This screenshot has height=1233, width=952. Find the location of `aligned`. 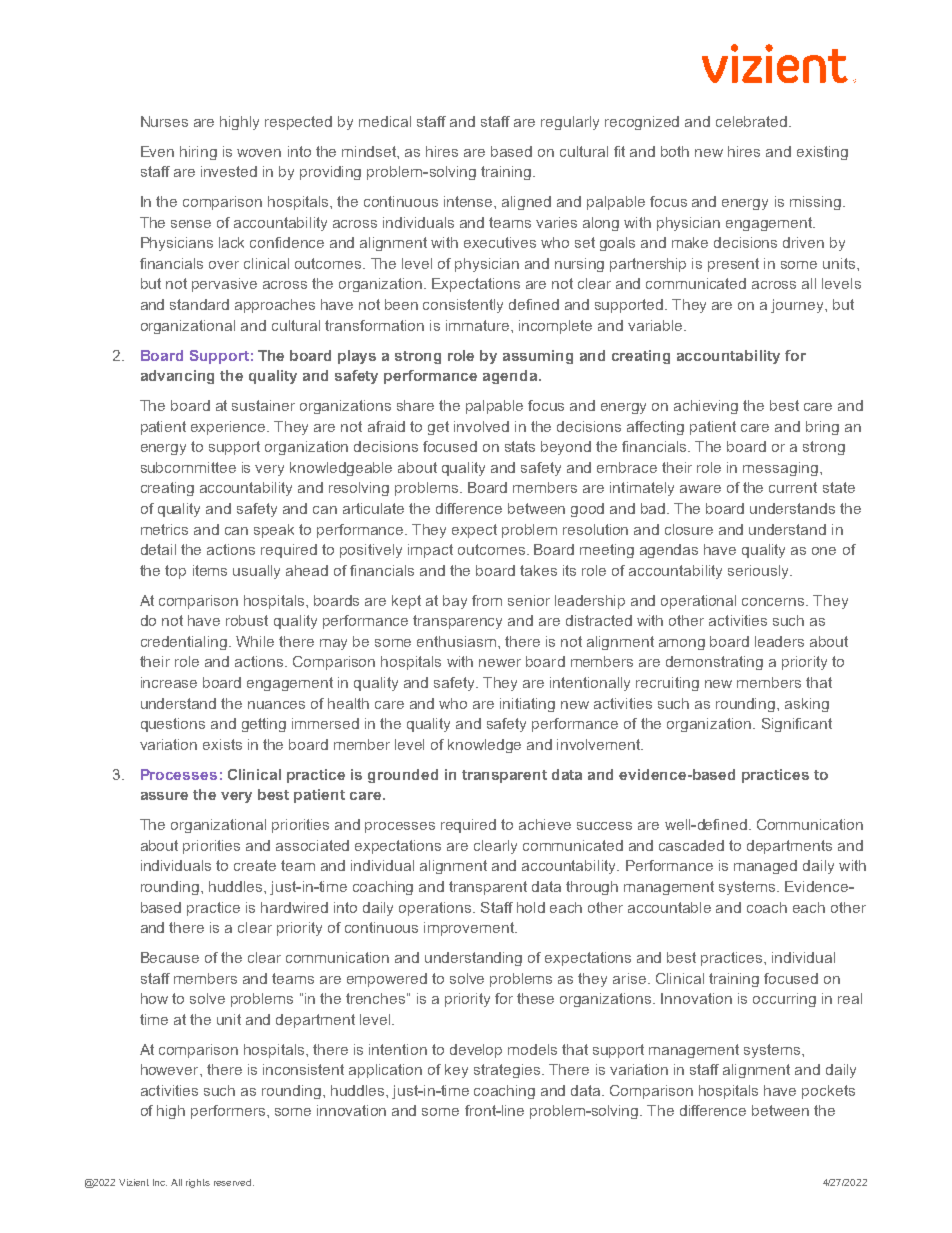

aligned is located at coordinates (526, 203).
